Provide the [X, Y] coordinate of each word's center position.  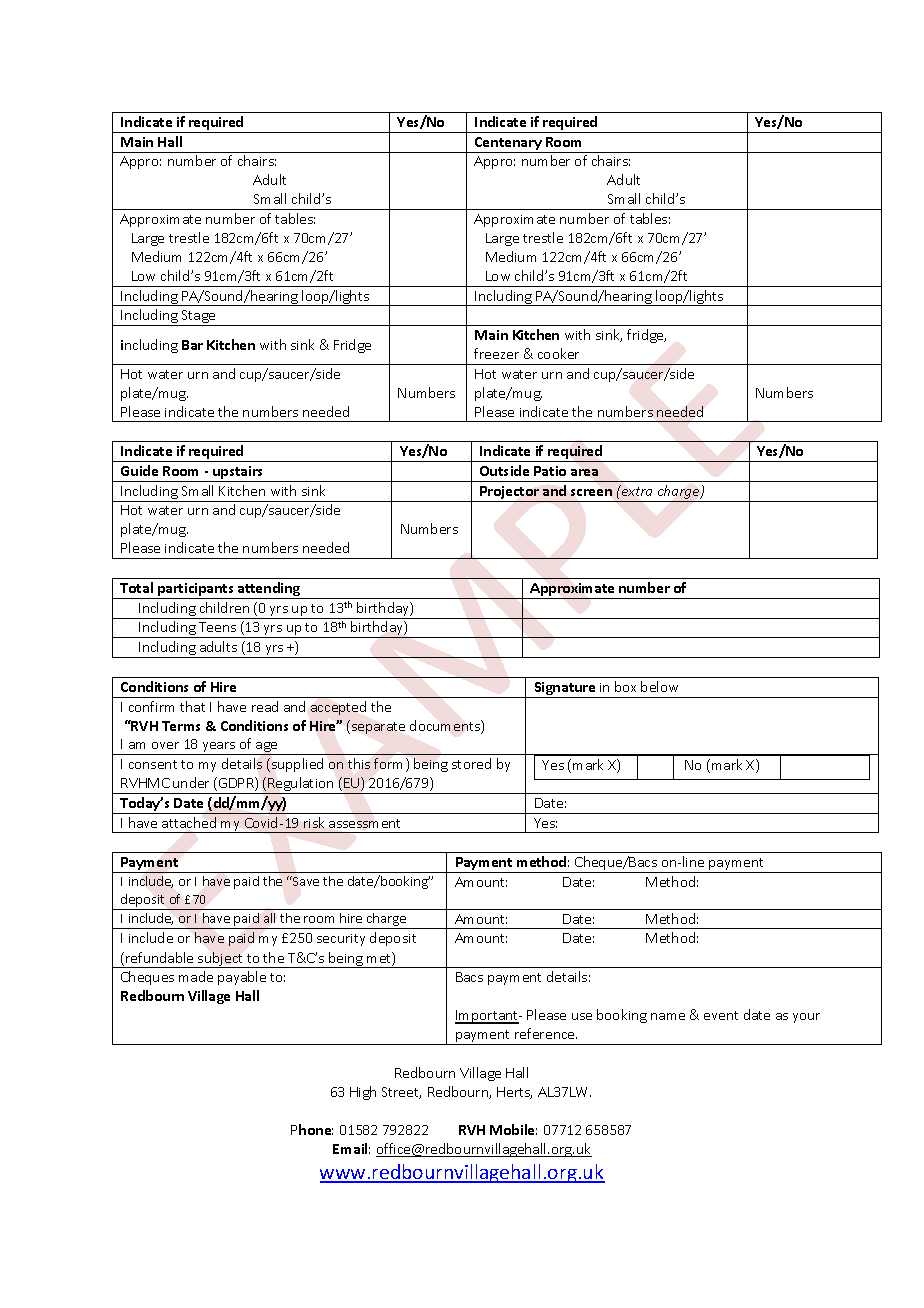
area [584, 472]
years [219, 748]
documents [446, 727]
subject [221, 960]
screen [591, 492]
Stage [199, 318]
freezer [496, 353]
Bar [192, 345]
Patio [550, 471]
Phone [312, 1129]
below [659, 686]
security [341, 940]
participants [196, 591]
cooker [558, 353]
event [721, 1015]
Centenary [508, 143]
